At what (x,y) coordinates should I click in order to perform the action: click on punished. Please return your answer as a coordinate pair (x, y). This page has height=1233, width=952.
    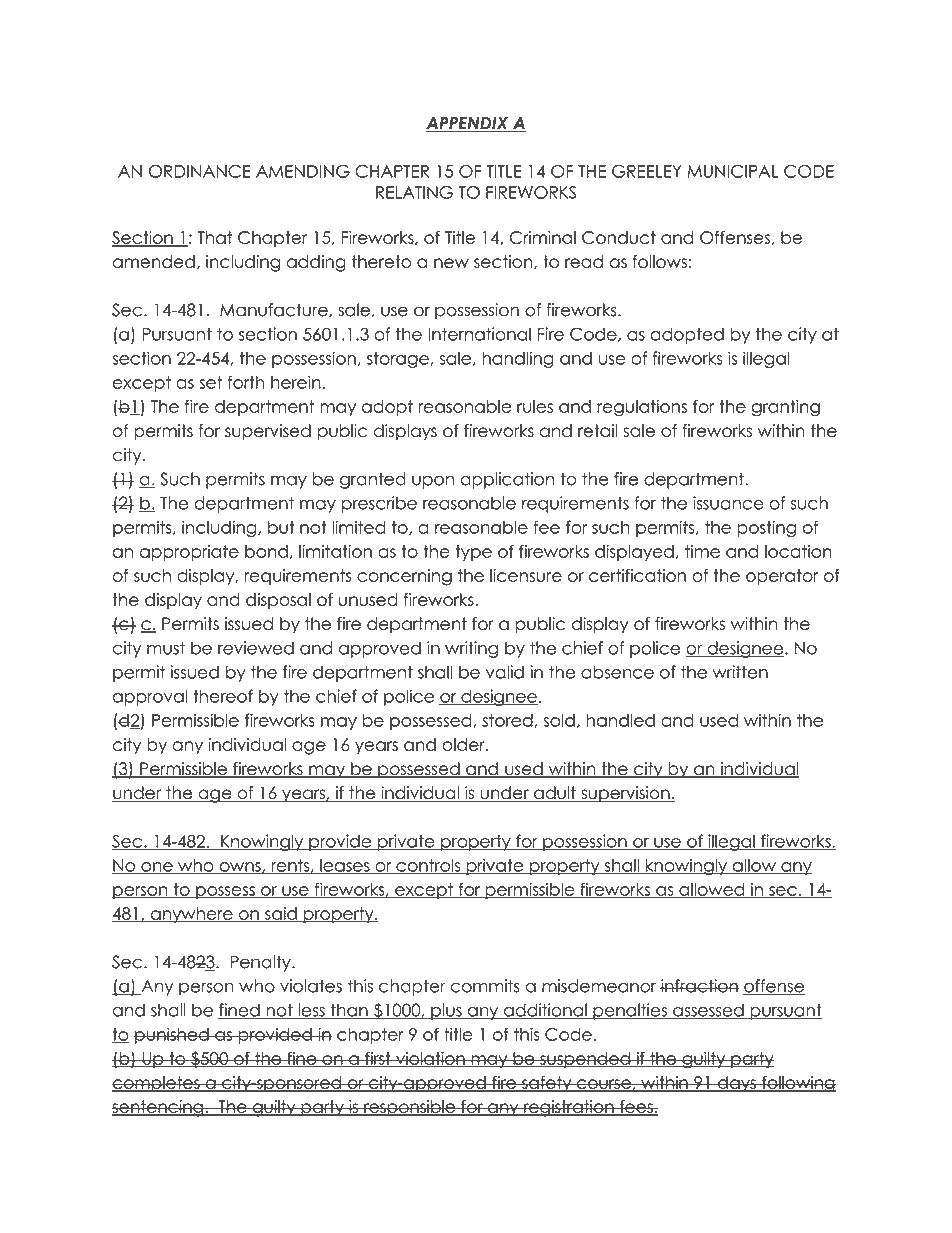
    Looking at the image, I should click on (172, 1035).
